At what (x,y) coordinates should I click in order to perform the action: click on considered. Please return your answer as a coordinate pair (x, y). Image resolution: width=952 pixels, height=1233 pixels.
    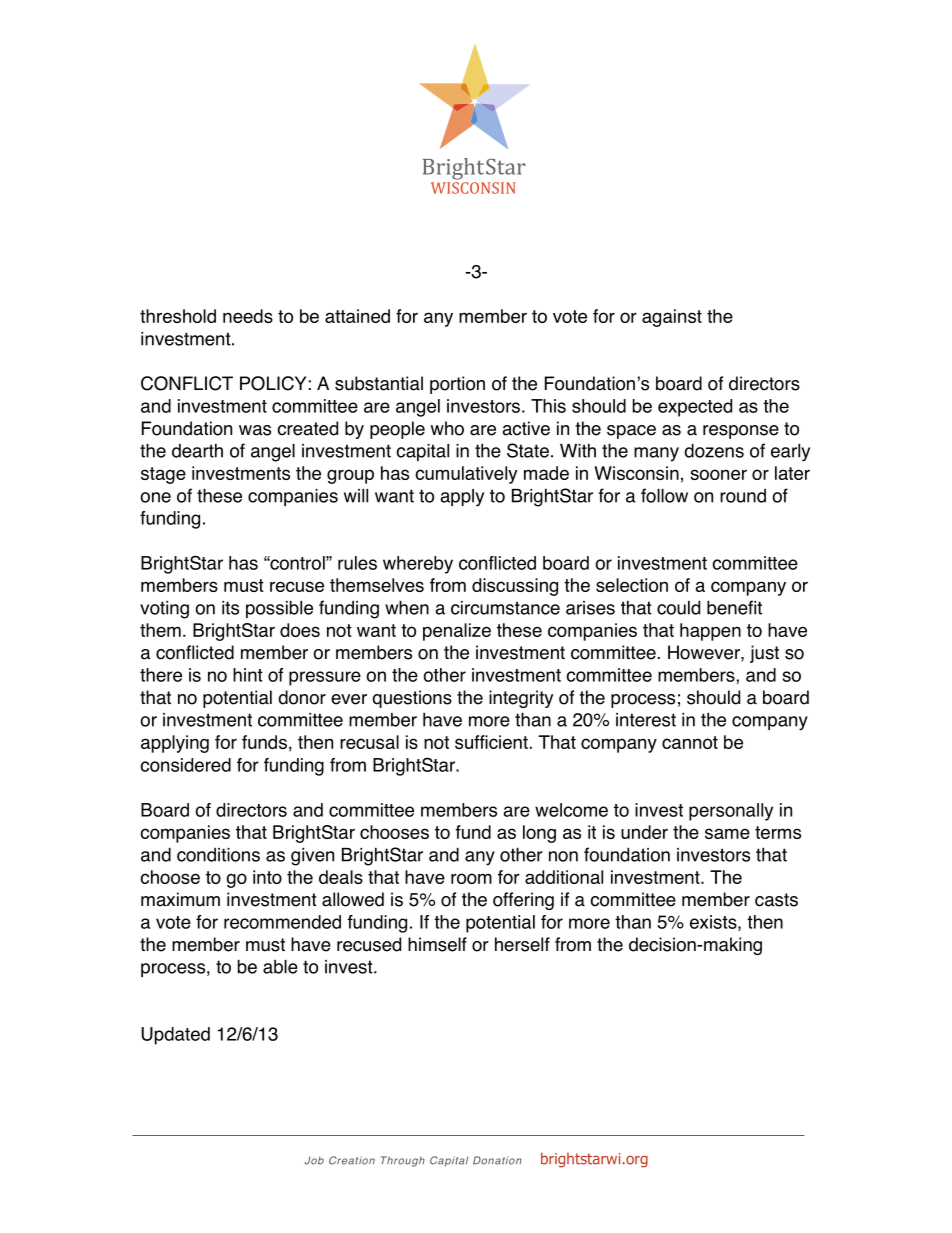
    Looking at the image, I should click on (185, 765).
